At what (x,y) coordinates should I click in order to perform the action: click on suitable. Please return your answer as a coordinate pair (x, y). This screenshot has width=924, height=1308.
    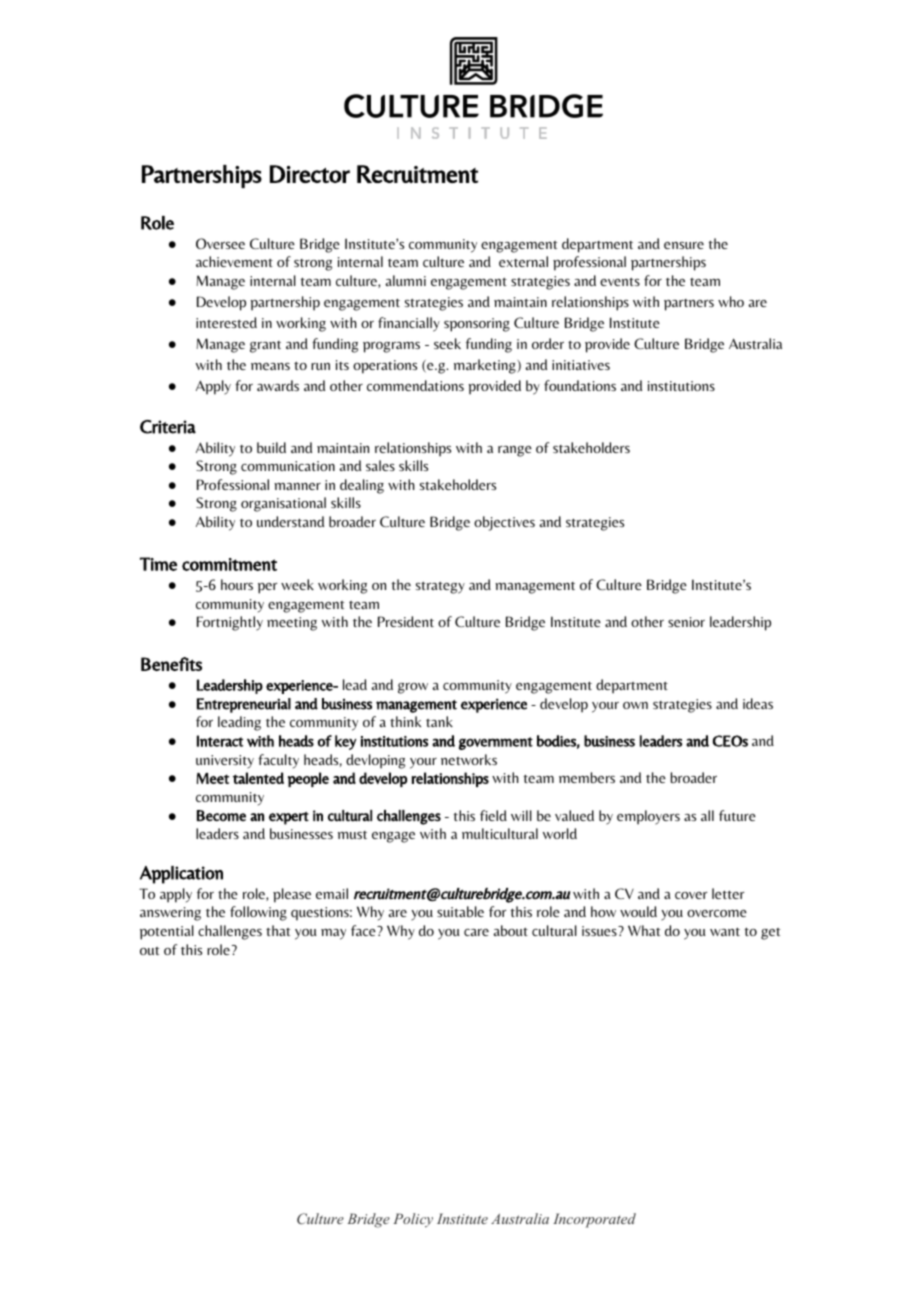
    Looking at the image, I should click on (460, 911).
